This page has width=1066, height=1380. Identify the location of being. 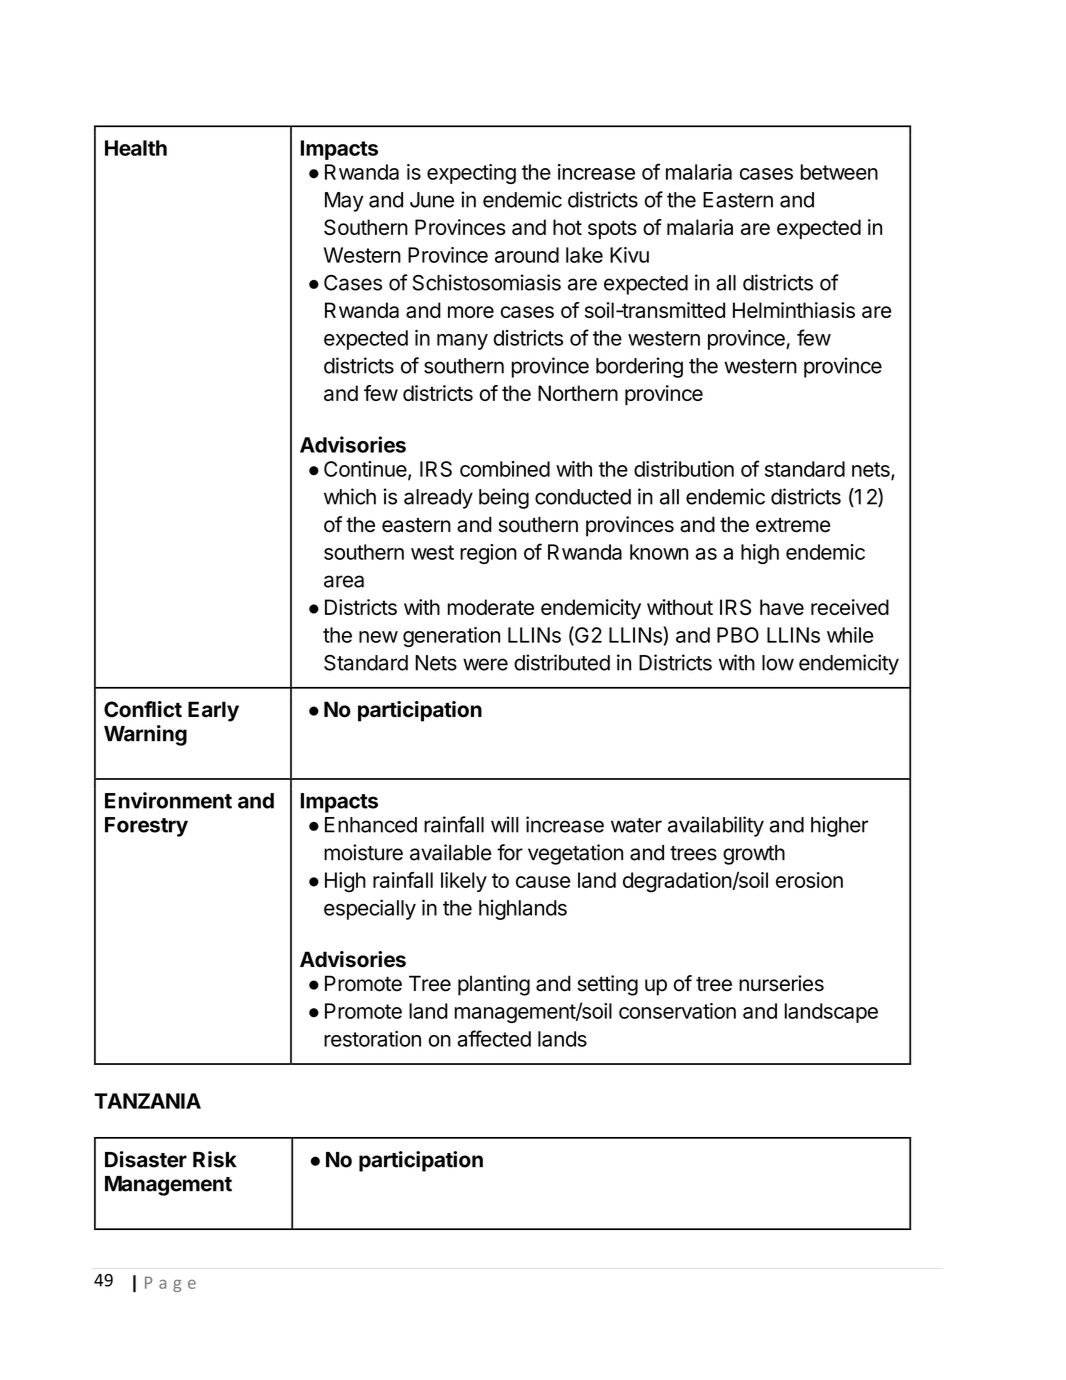
(504, 498).
